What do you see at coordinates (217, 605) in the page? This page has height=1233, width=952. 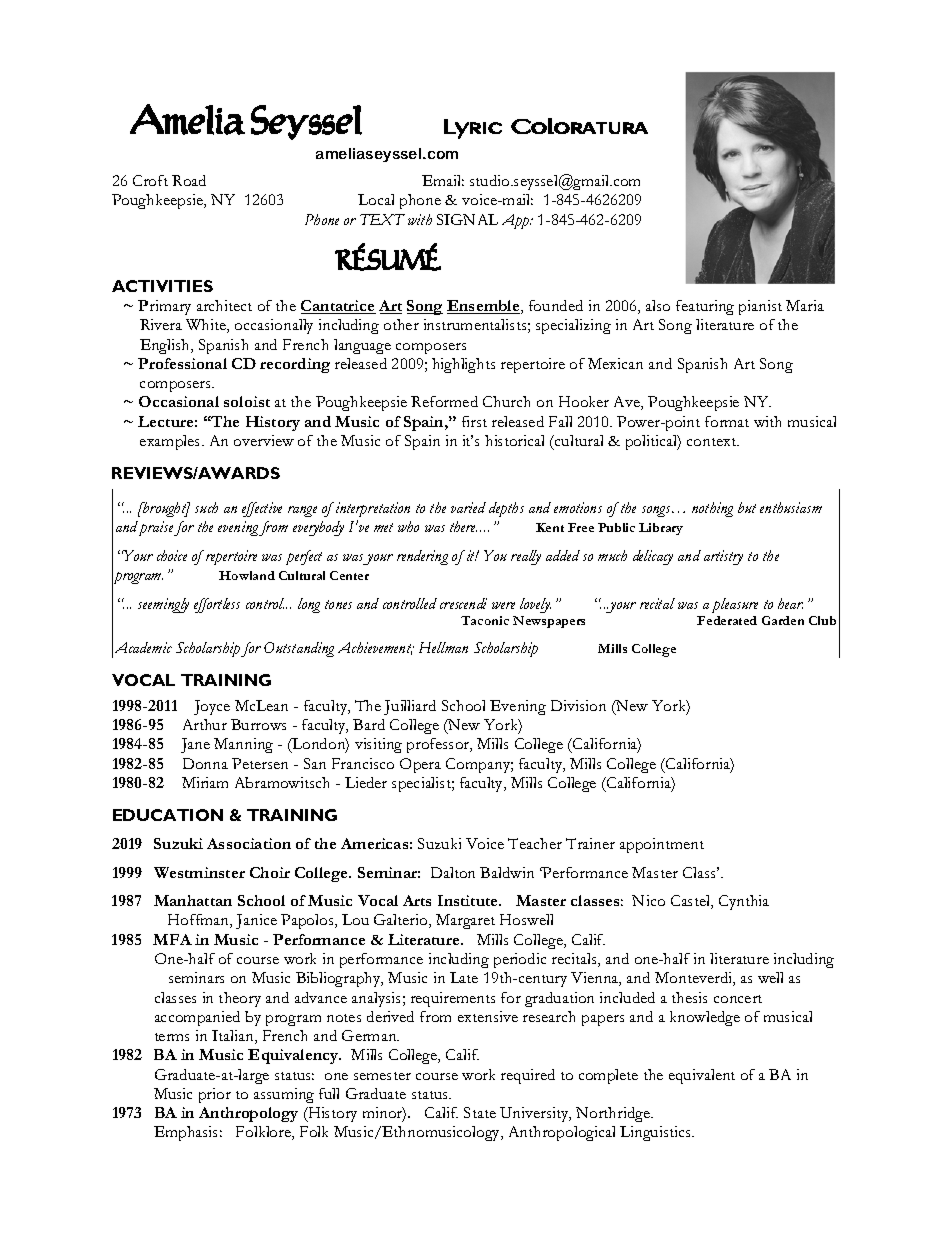 I see `effortless` at bounding box center [217, 605].
